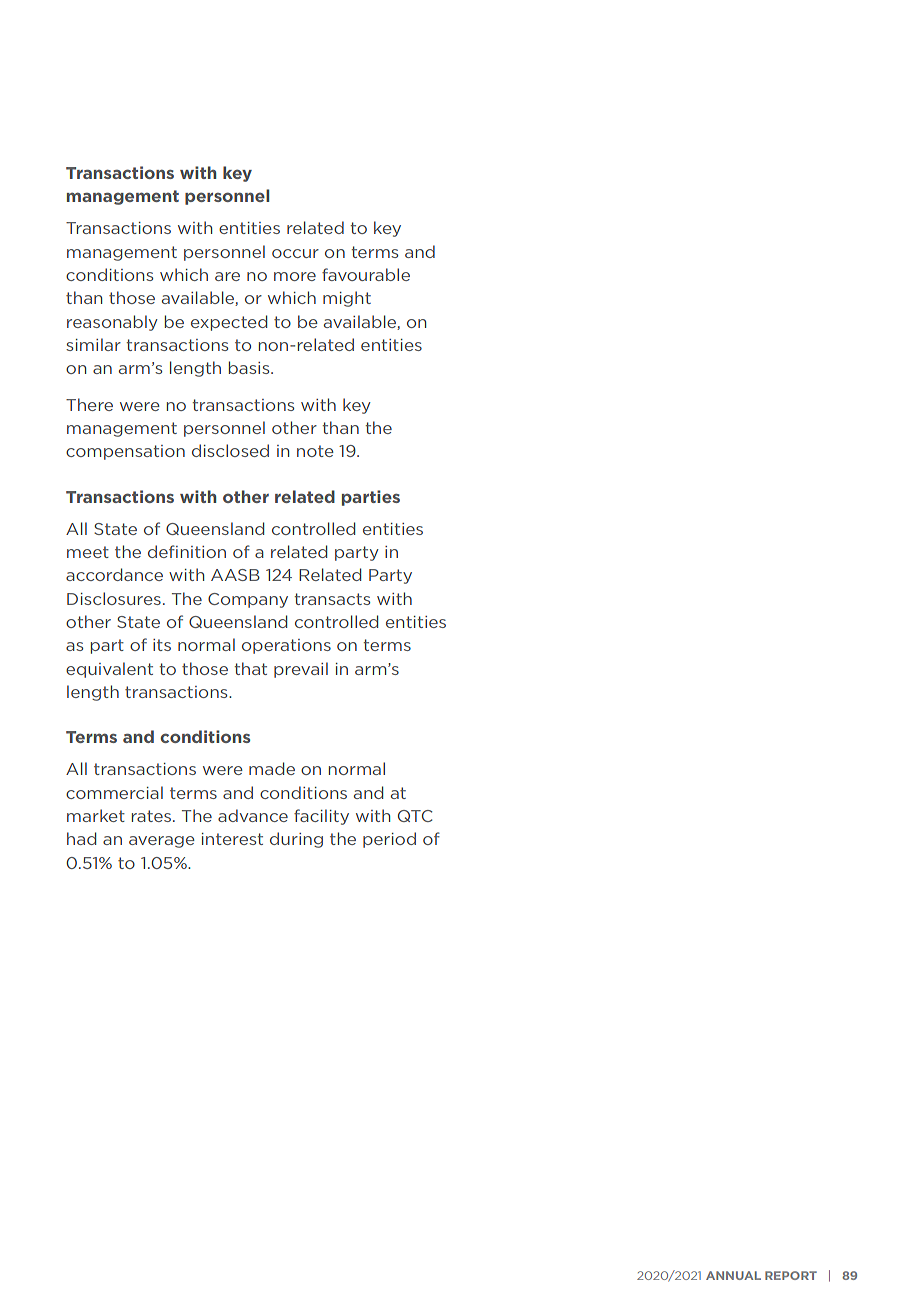 The width and height of the screenshot is (924, 1308). What do you see at coordinates (162, 842) in the screenshot?
I see `average` at bounding box center [162, 842].
